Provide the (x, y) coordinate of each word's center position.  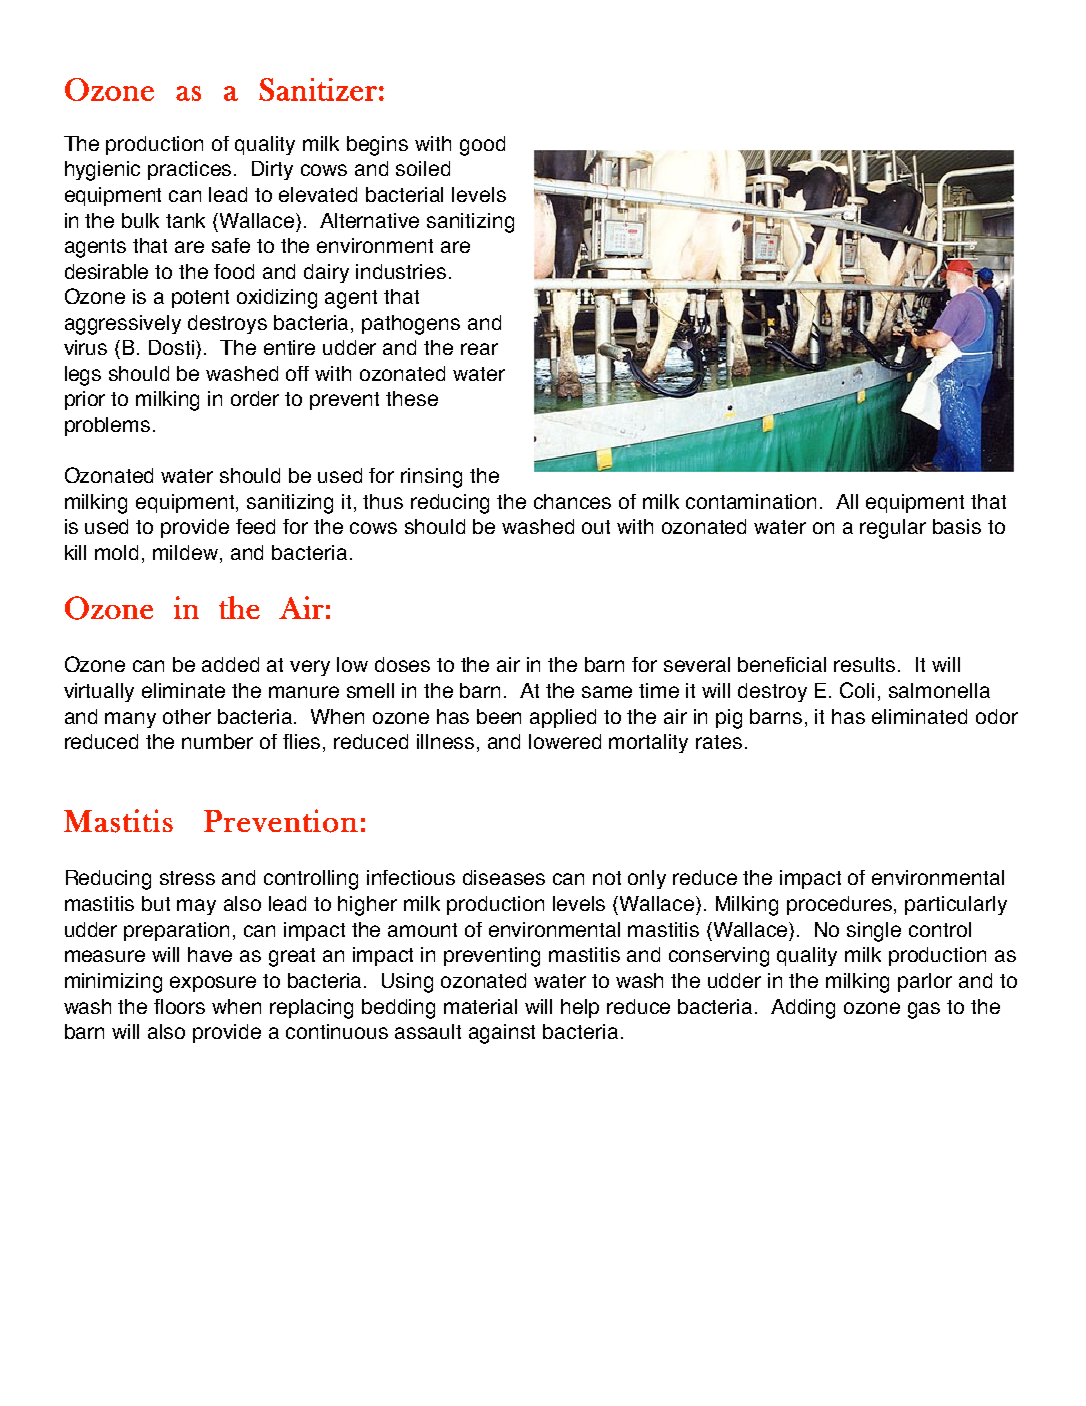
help (580, 1008)
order (255, 398)
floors (179, 1006)
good (482, 146)
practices (191, 170)
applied (563, 718)
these (412, 398)
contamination (751, 501)
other (187, 716)
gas (924, 1010)
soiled (423, 168)
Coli (857, 690)
